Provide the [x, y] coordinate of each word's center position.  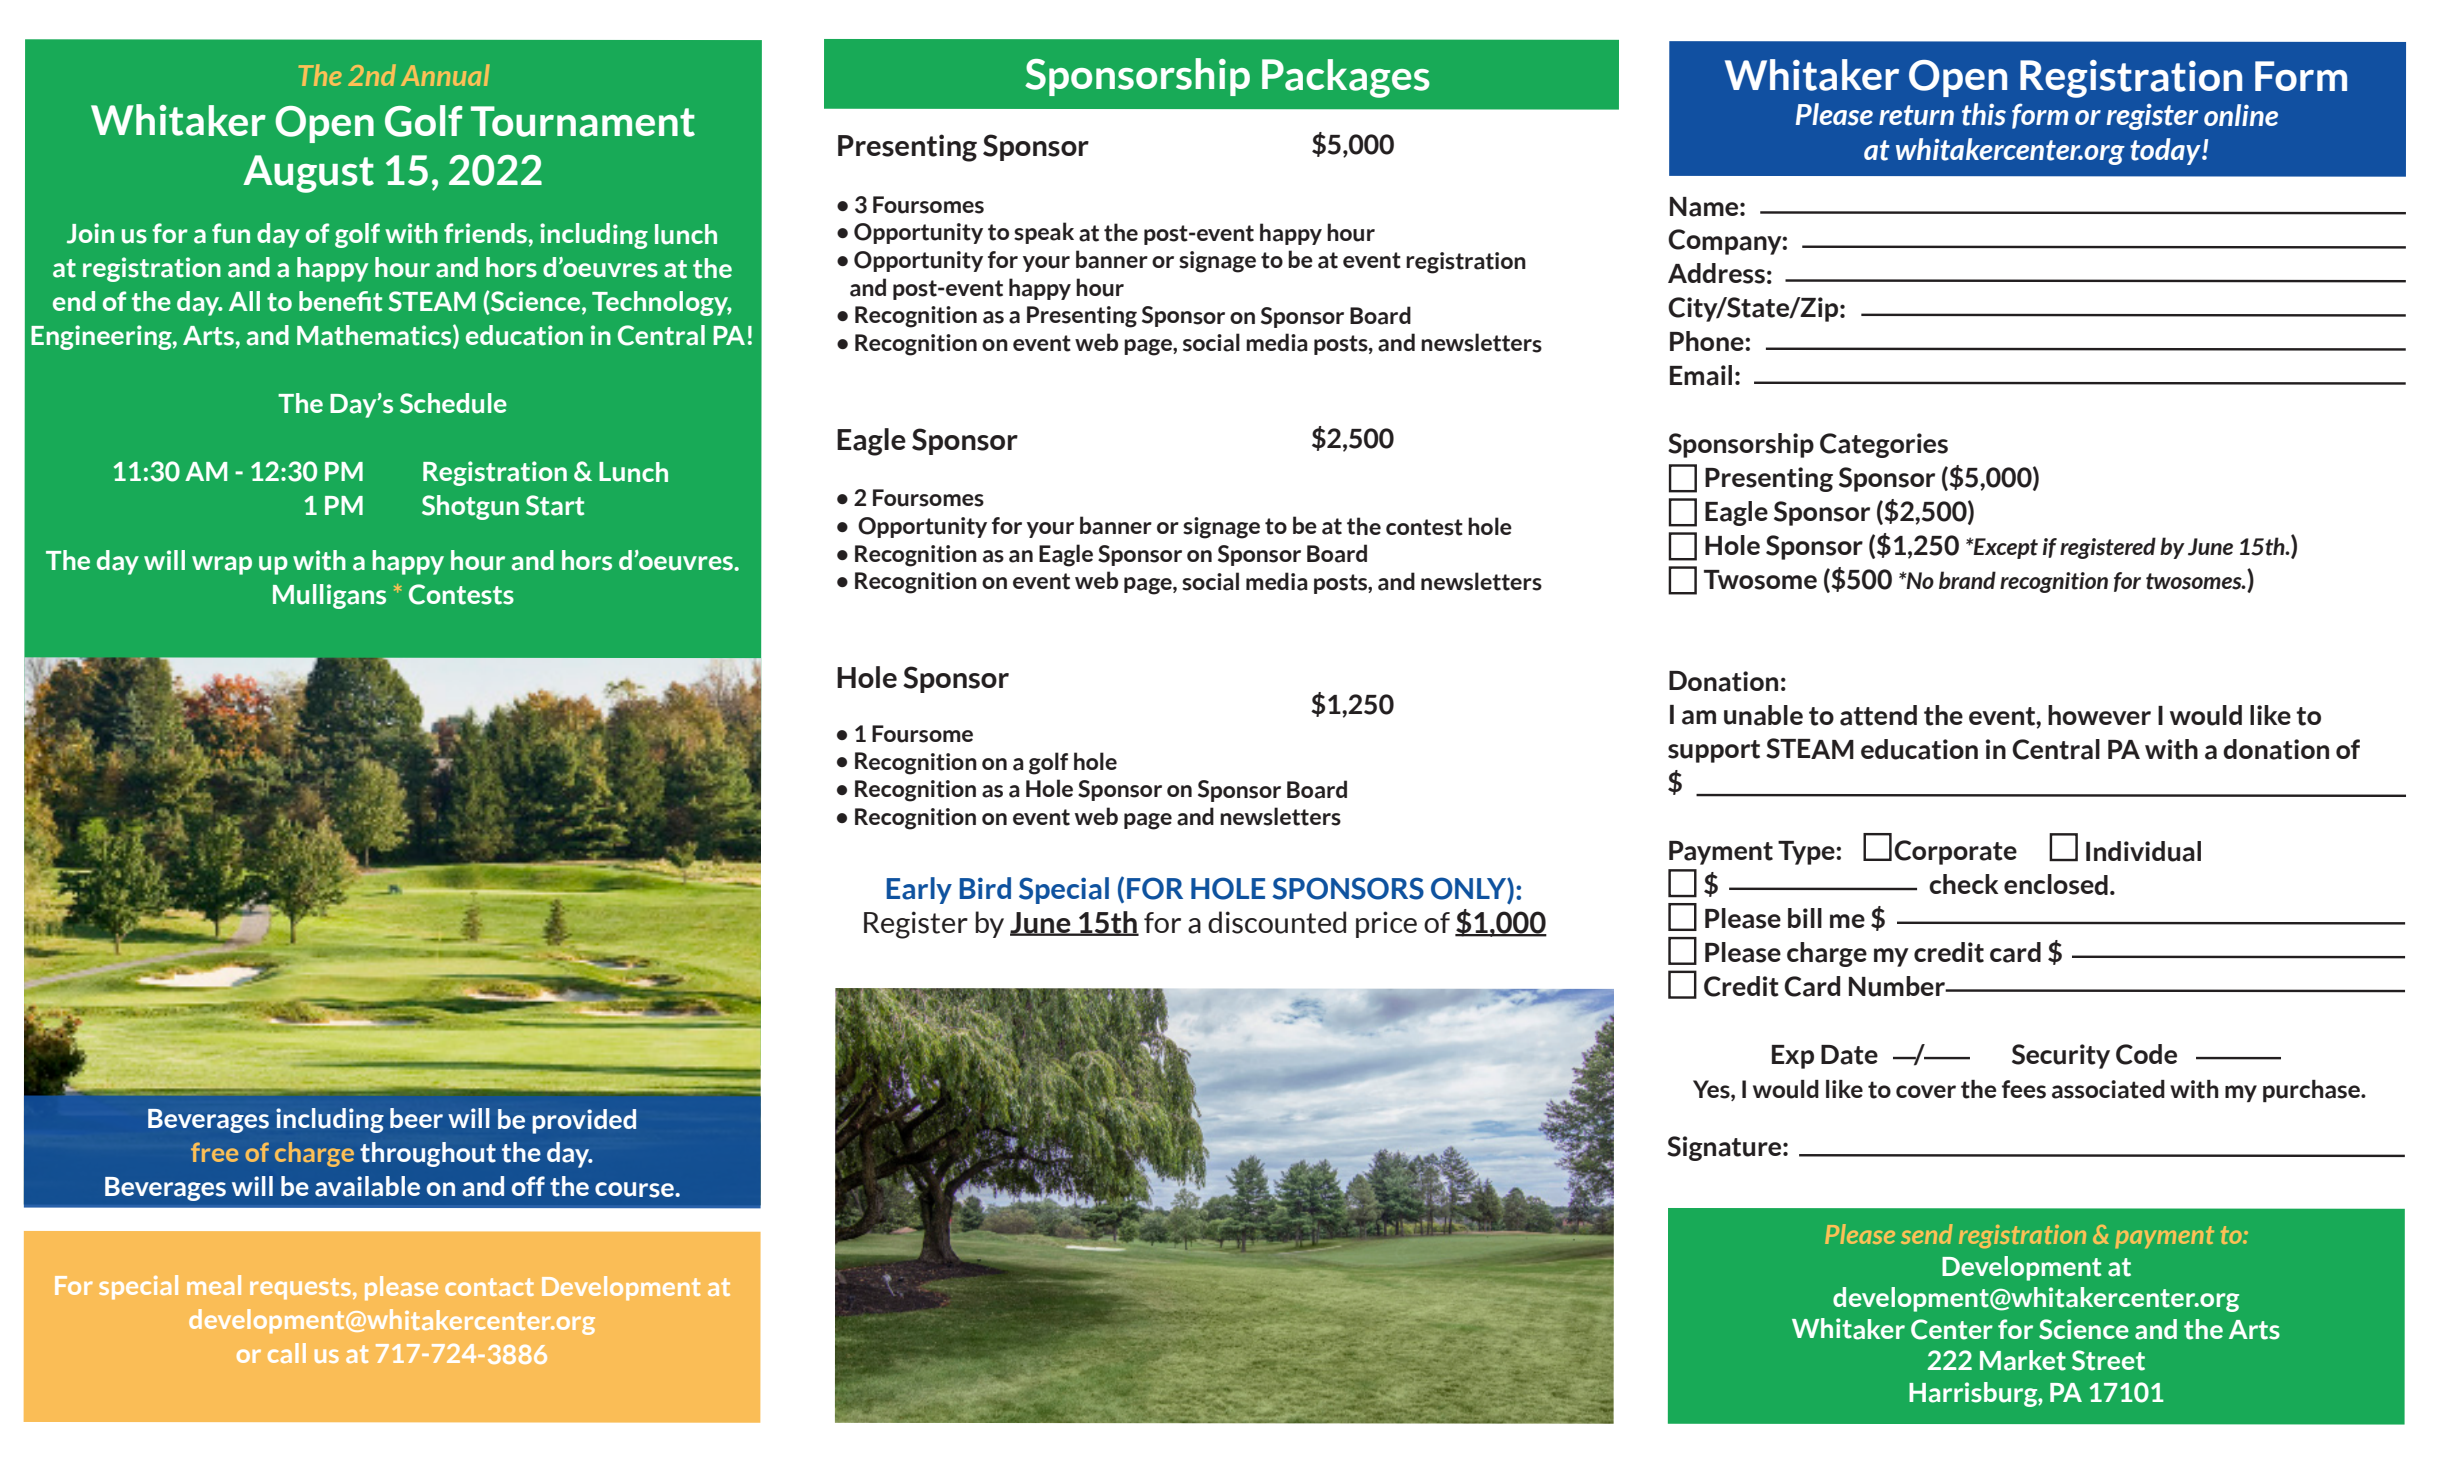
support [1714, 751]
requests [302, 1289]
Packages [1346, 78]
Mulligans [329, 596]
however [2099, 715]
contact [489, 1287]
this [1984, 114]
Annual [445, 75]
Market [2023, 1360]
